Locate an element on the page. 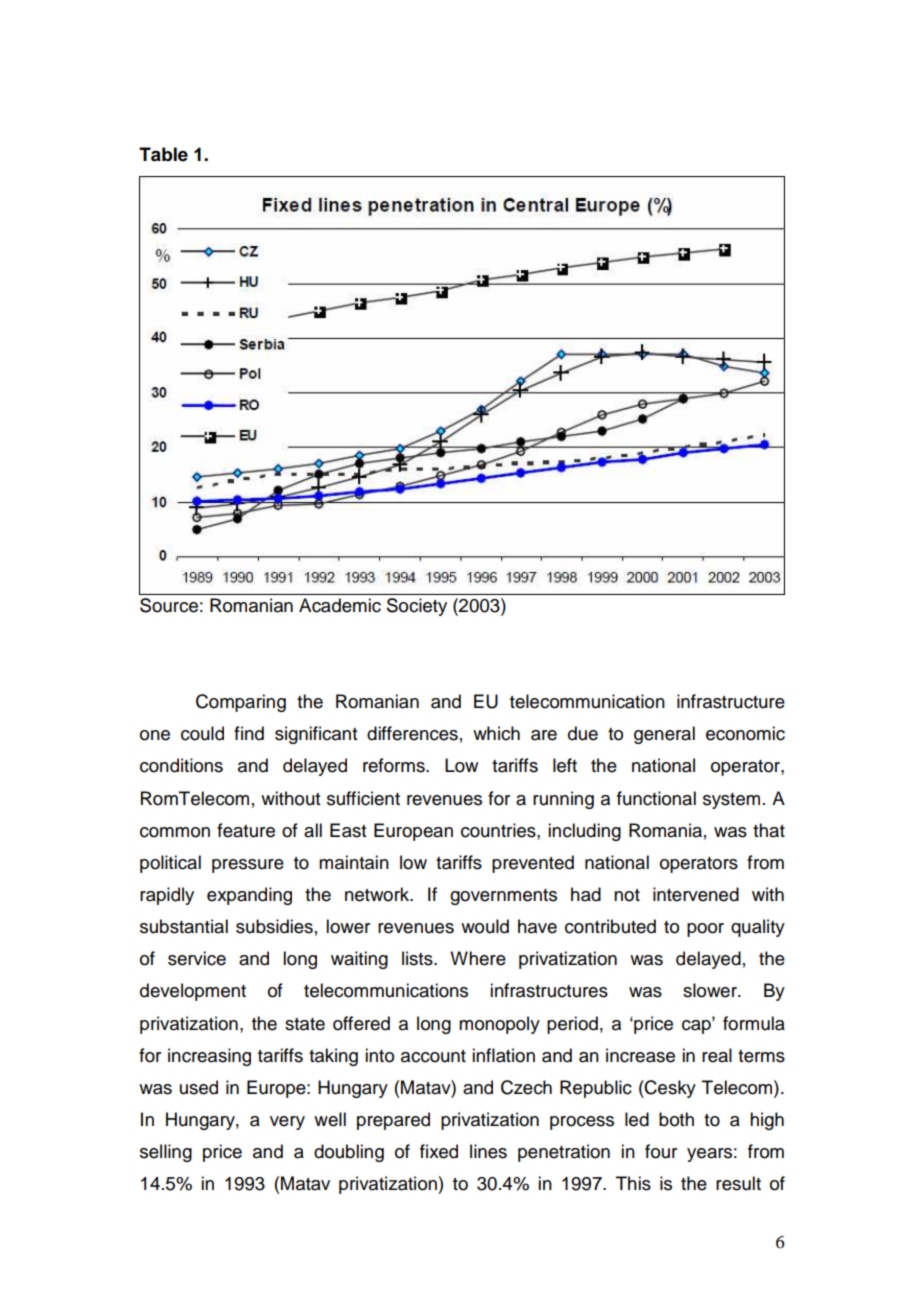 This page has height=1308, width=924. system is located at coordinates (731, 801).
